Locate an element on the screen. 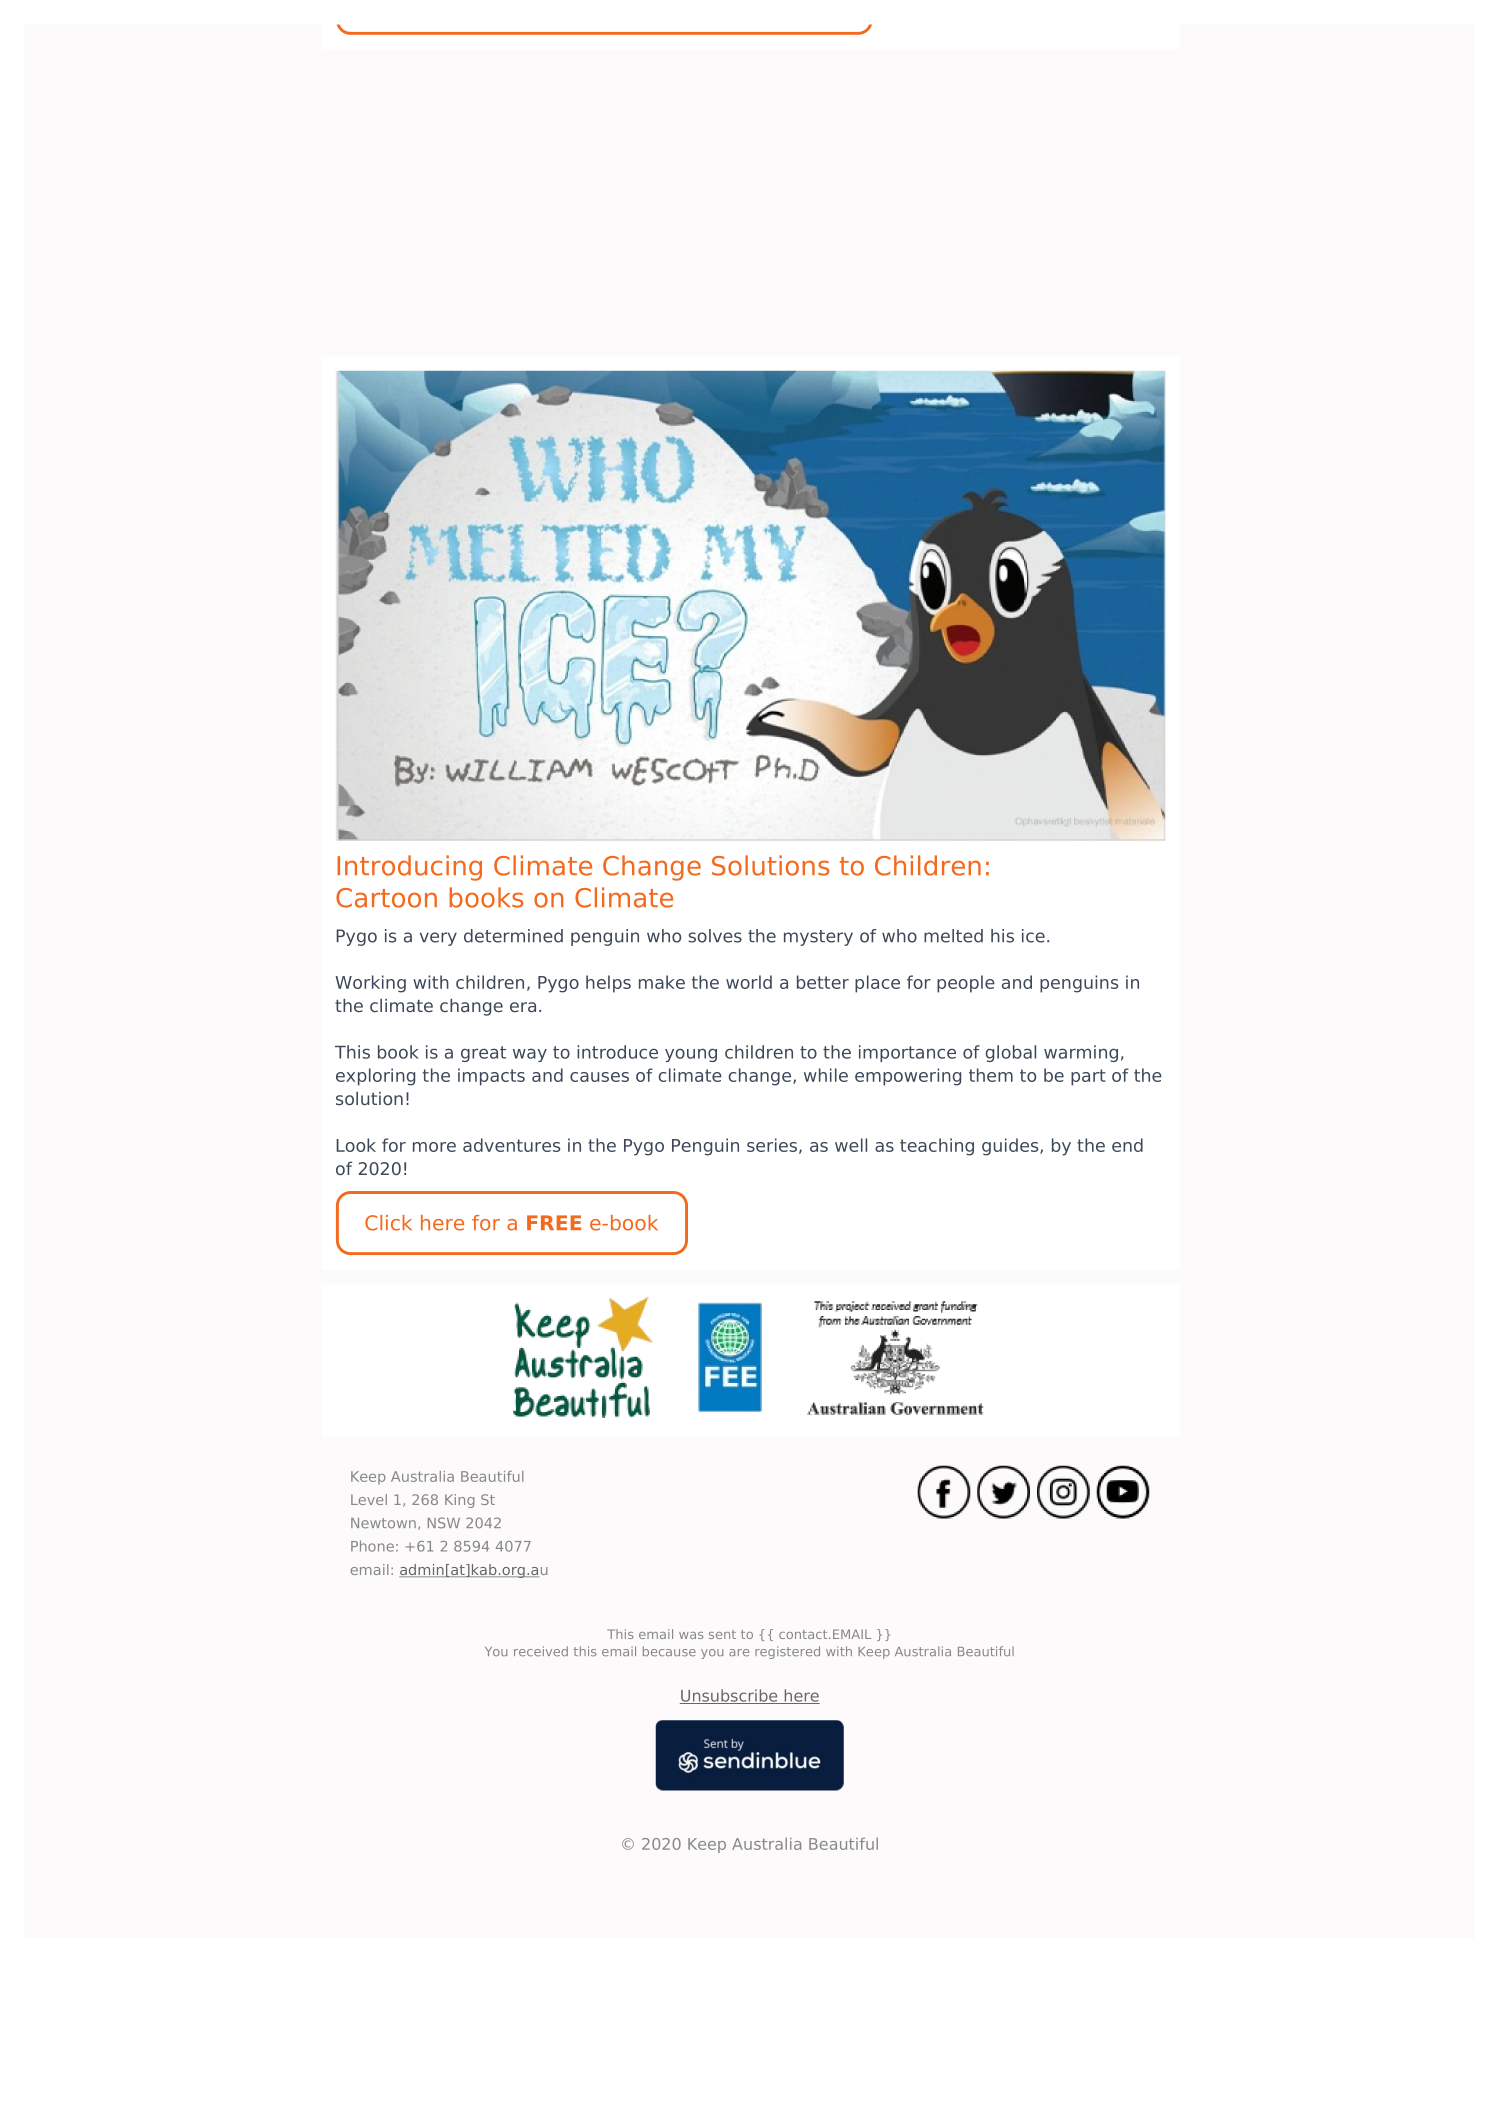 The image size is (1502, 2125). Click is located at coordinates (388, 1223).
